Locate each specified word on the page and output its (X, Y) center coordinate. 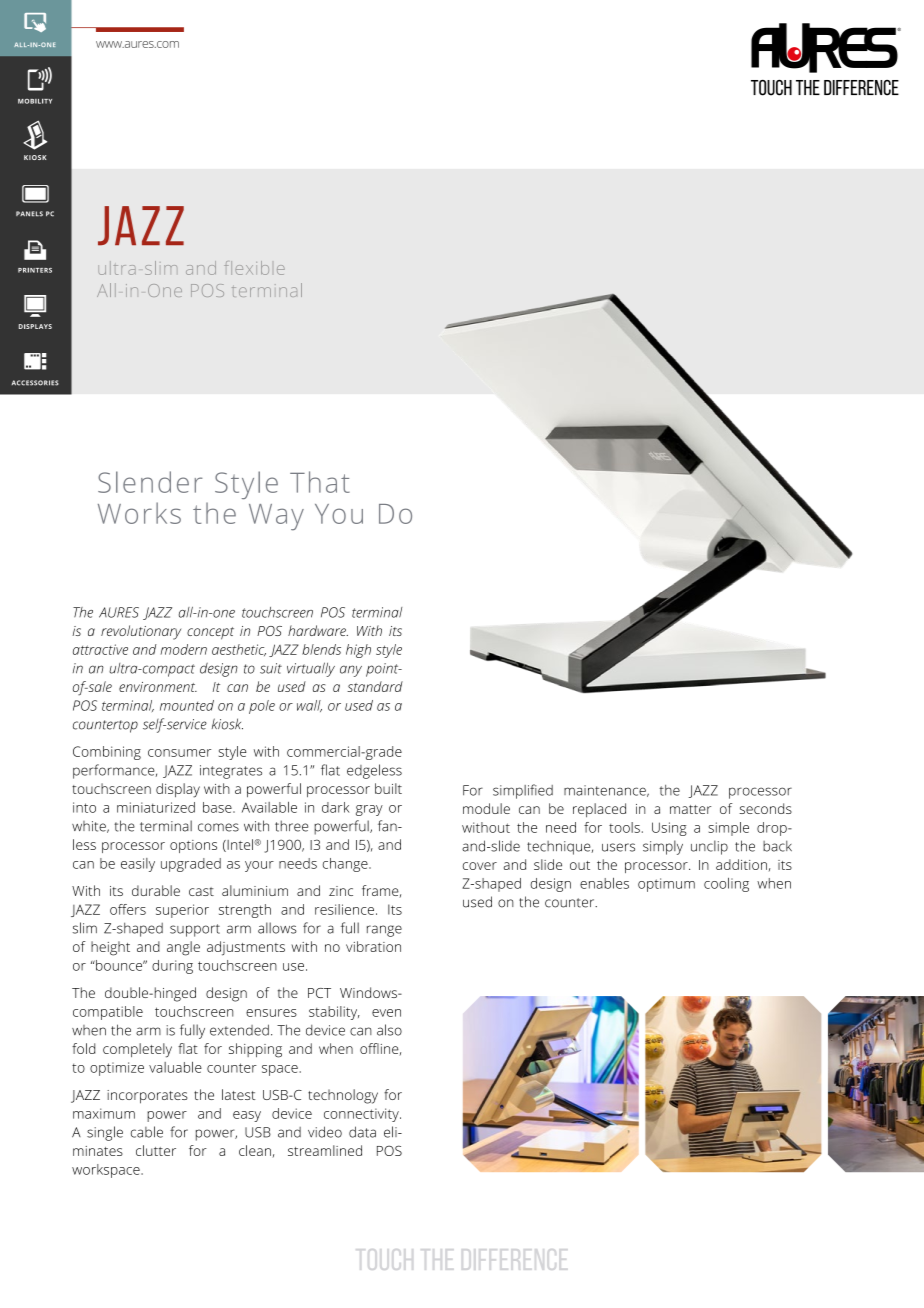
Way (276, 517)
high (358, 651)
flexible (254, 268)
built (388, 788)
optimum (666, 885)
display (178, 790)
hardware (318, 630)
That (320, 482)
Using (669, 829)
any (351, 671)
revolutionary (141, 632)
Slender (150, 482)
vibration (373, 946)
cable (147, 1132)
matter (690, 809)
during (172, 967)
